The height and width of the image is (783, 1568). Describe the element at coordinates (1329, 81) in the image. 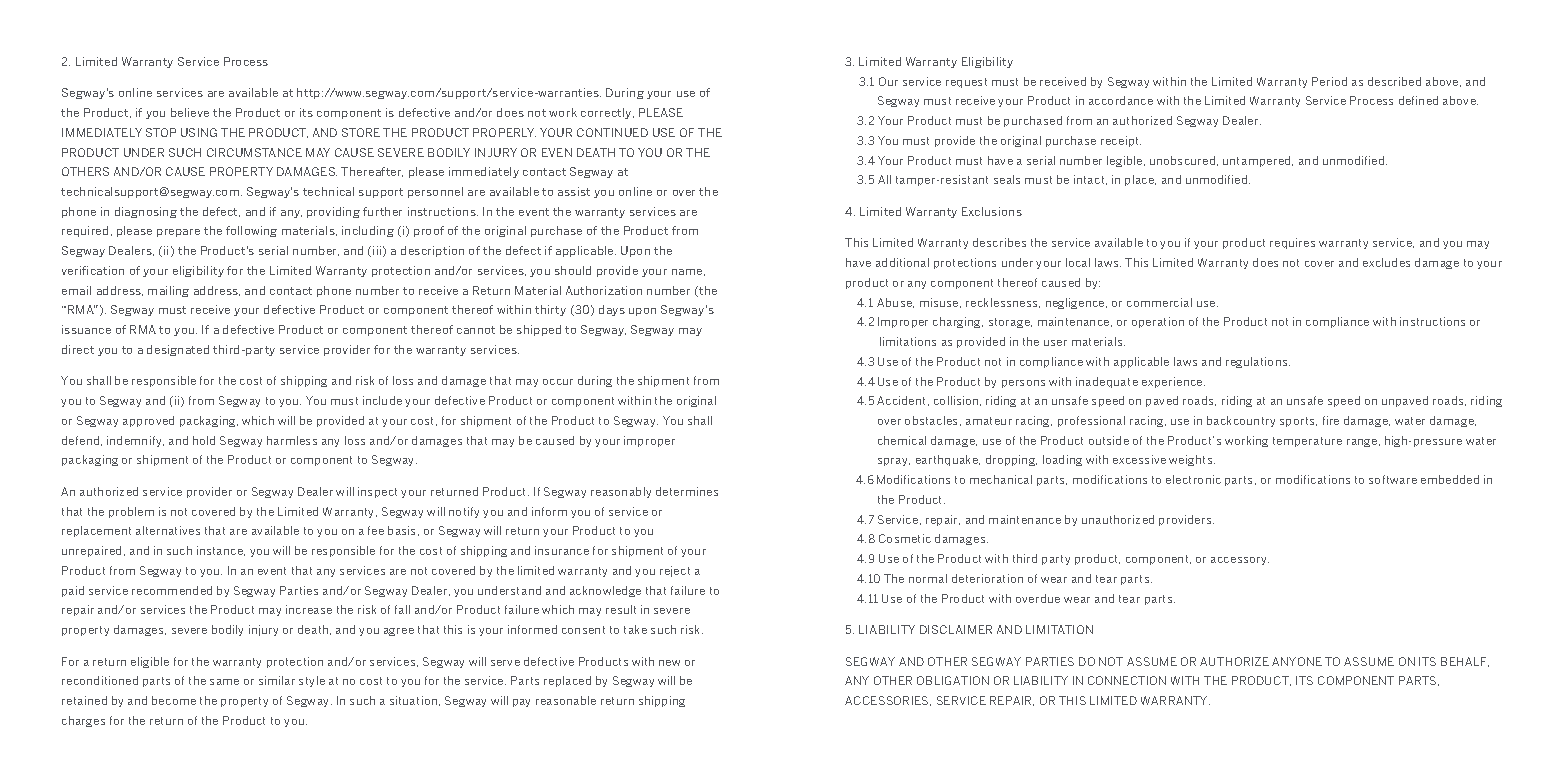

I see `Period` at that location.
